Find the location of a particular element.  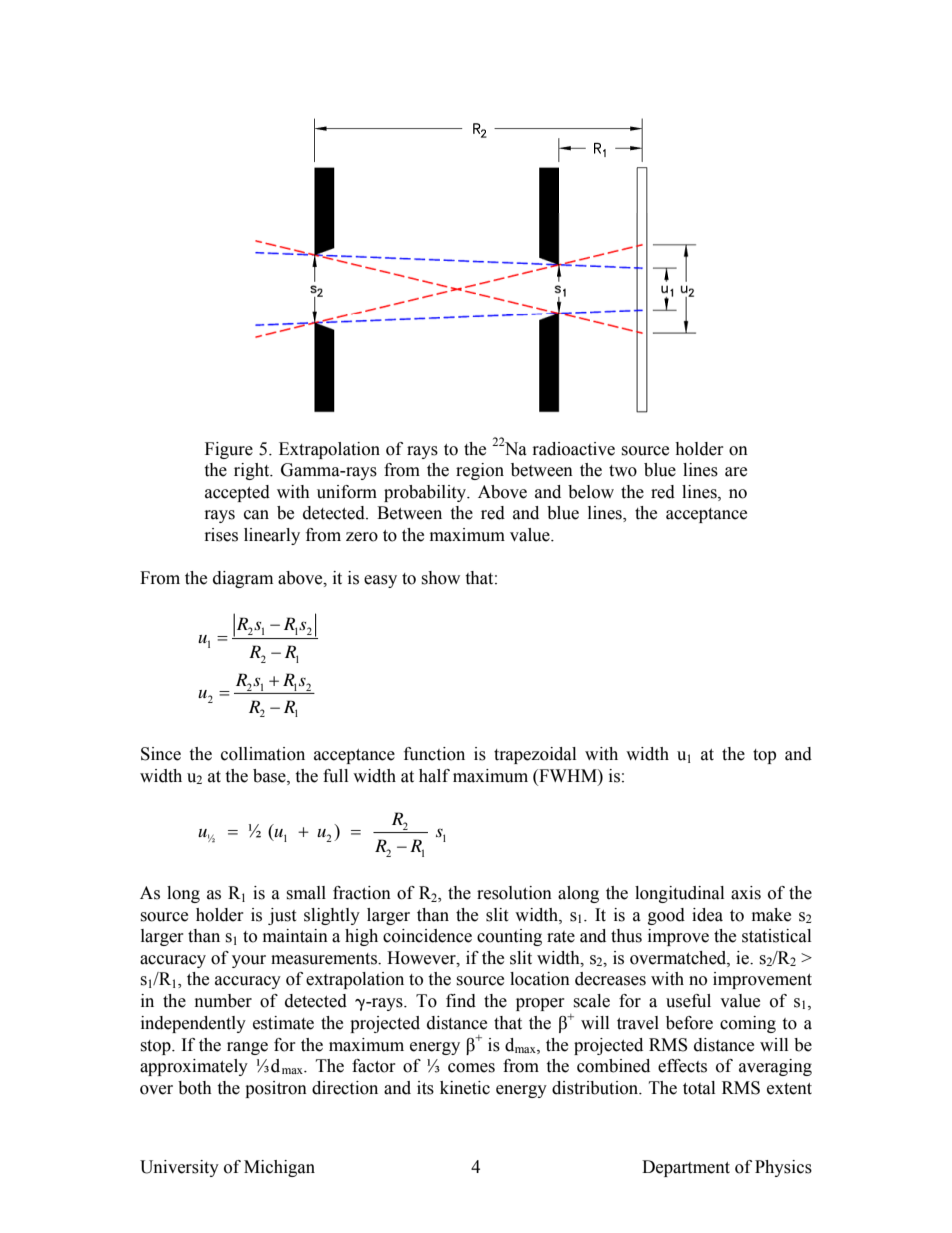

collimation is located at coordinates (263, 754).
